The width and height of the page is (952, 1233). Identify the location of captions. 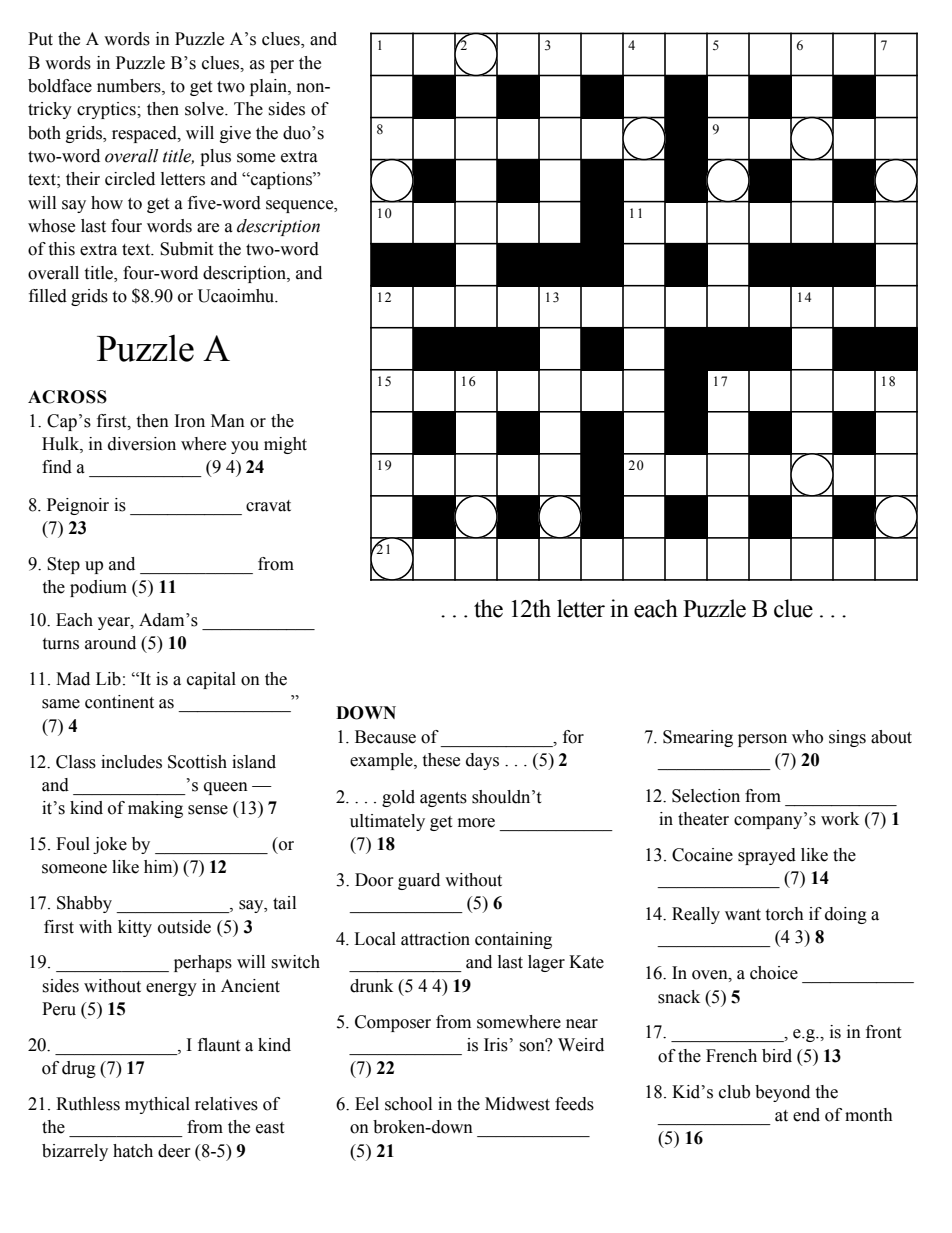
(281, 180).
